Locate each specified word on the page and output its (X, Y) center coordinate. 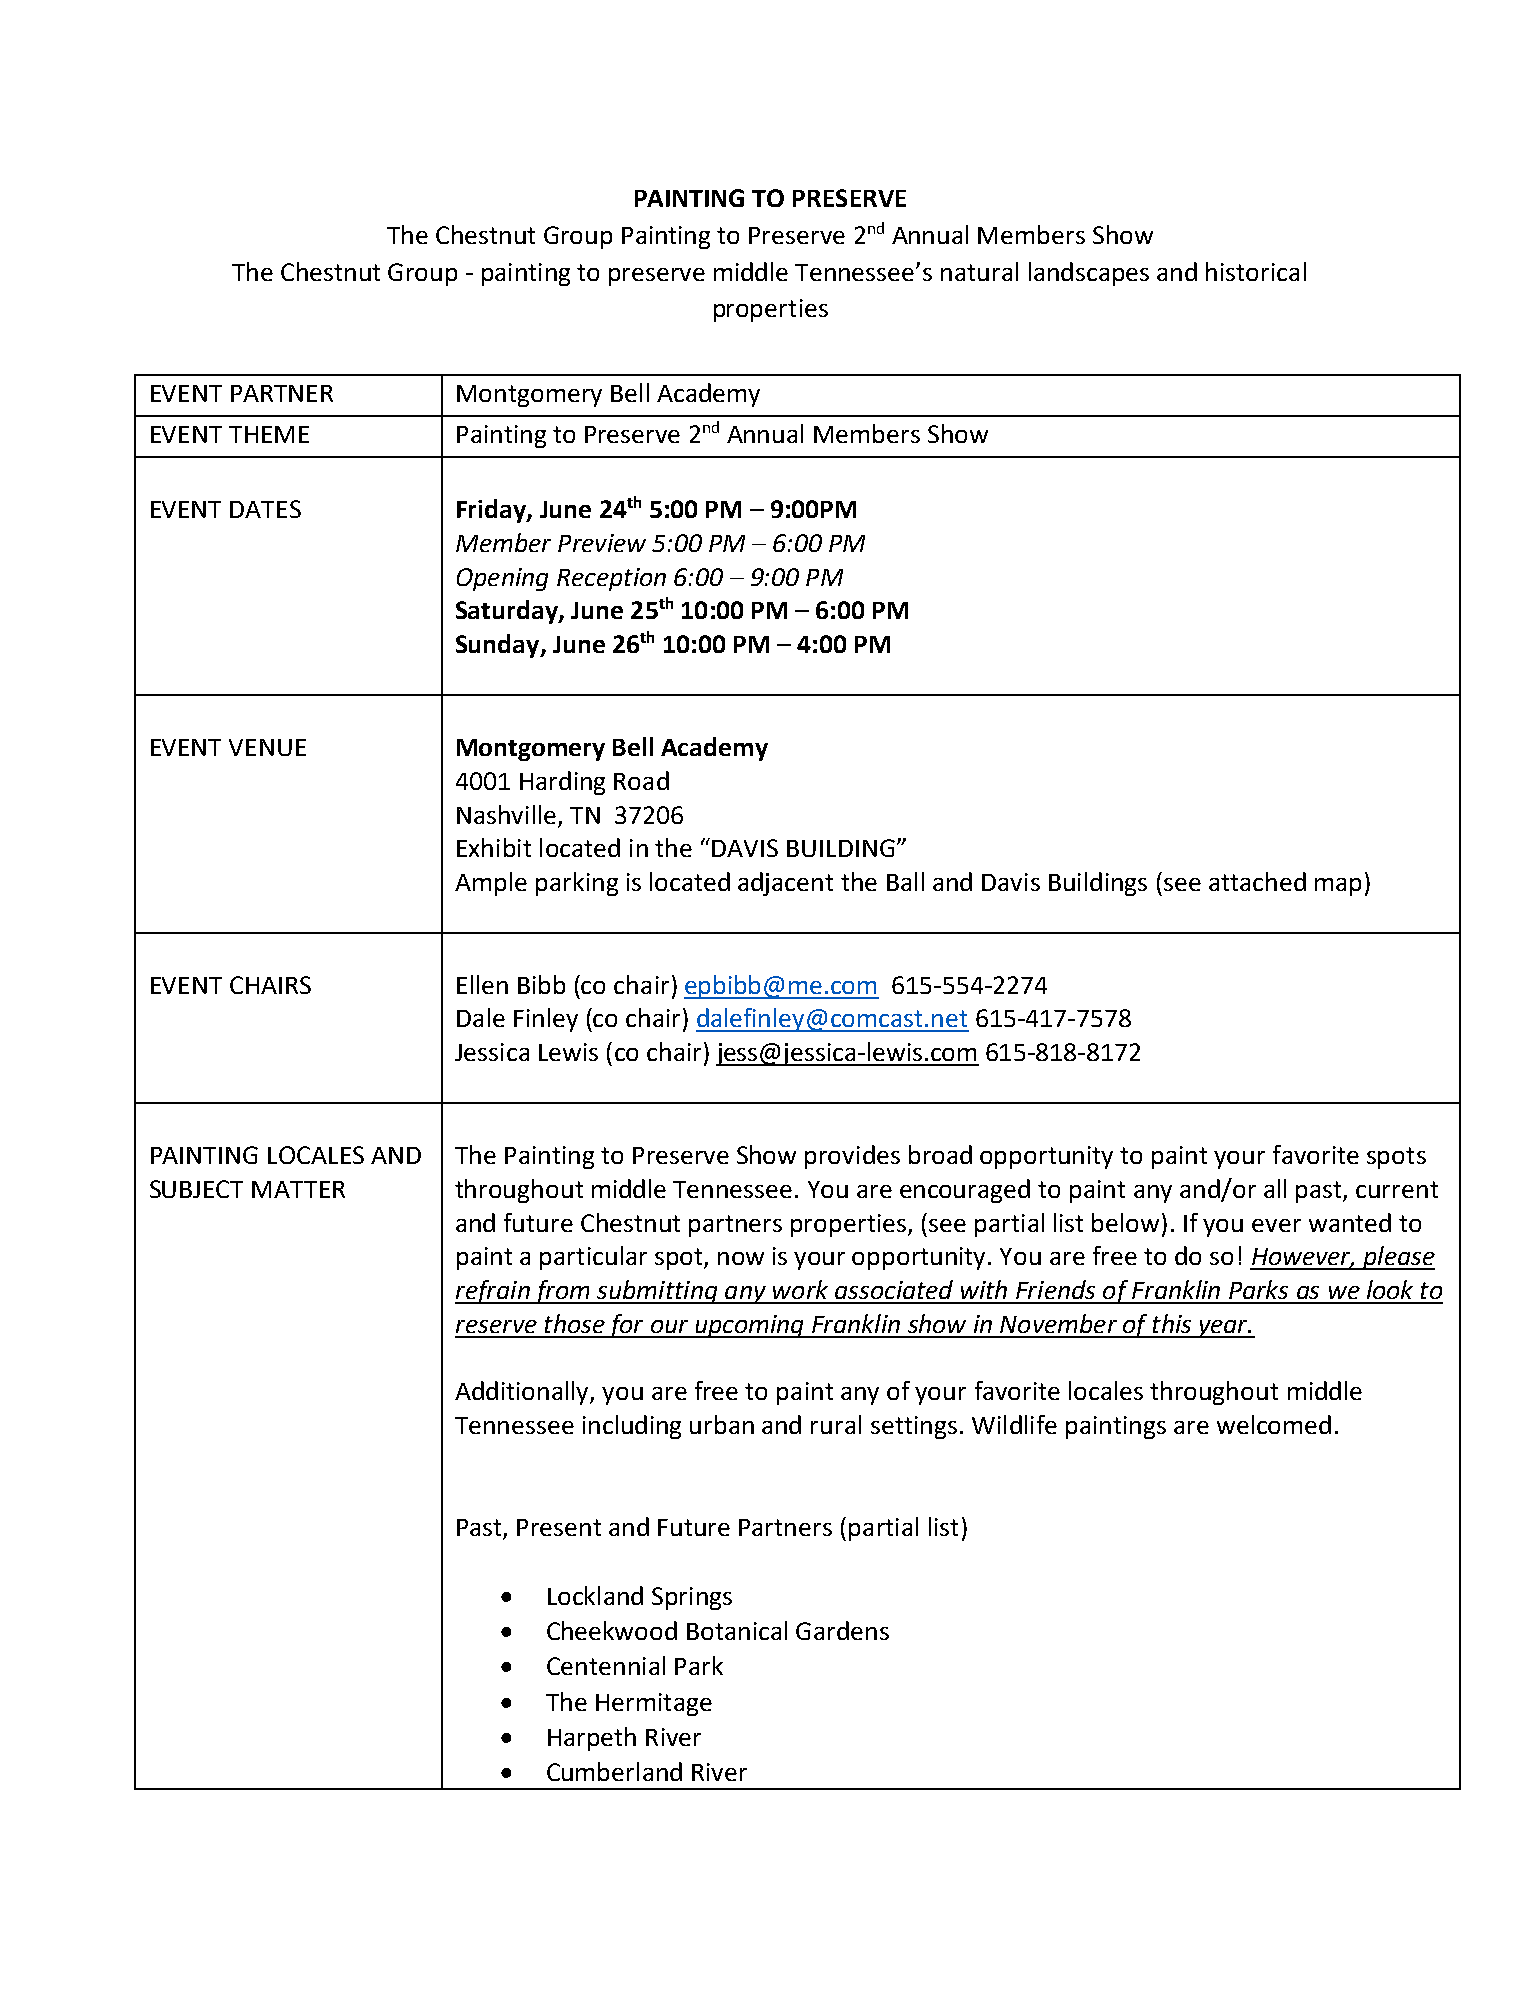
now (741, 1258)
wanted (1350, 1222)
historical (1256, 271)
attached (1257, 881)
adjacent (785, 884)
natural (979, 271)
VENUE (267, 747)
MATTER (298, 1189)
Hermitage (654, 1704)
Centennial (606, 1665)
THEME (269, 434)
